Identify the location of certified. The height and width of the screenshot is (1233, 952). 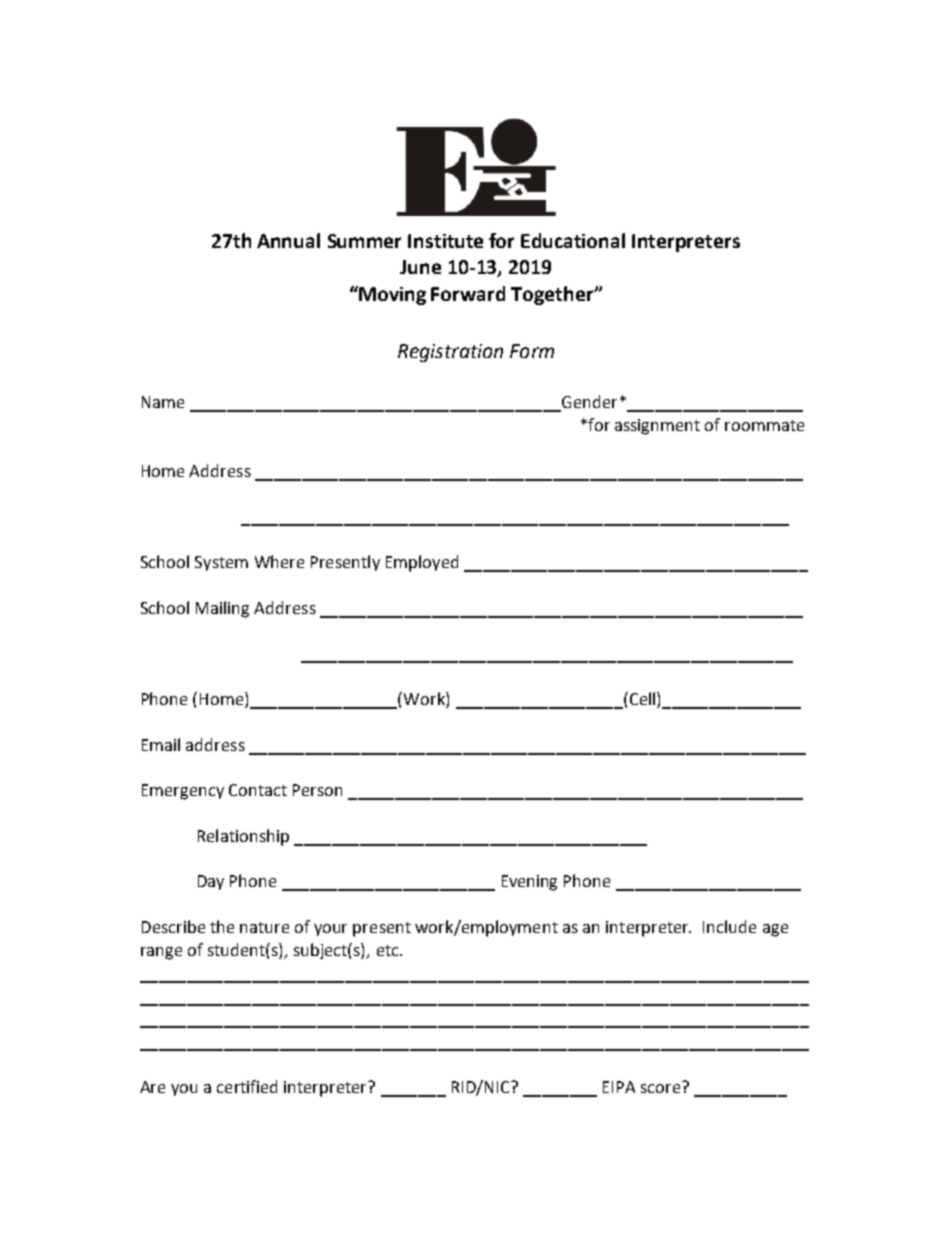
(247, 1086).
